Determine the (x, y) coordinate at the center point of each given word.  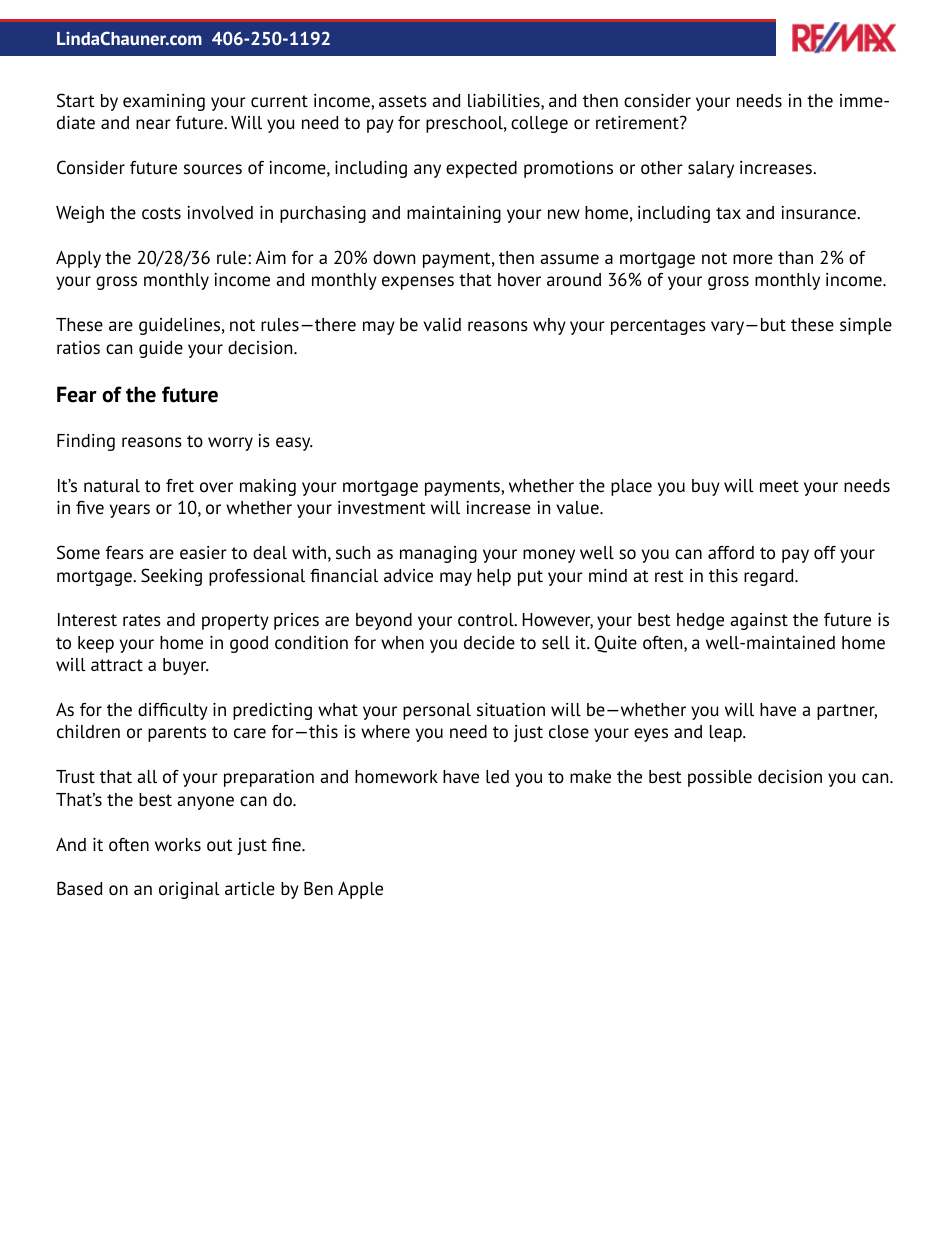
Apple (360, 890)
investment (382, 508)
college (539, 124)
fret (180, 486)
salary (711, 169)
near (153, 124)
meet (779, 486)
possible (720, 778)
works (178, 845)
